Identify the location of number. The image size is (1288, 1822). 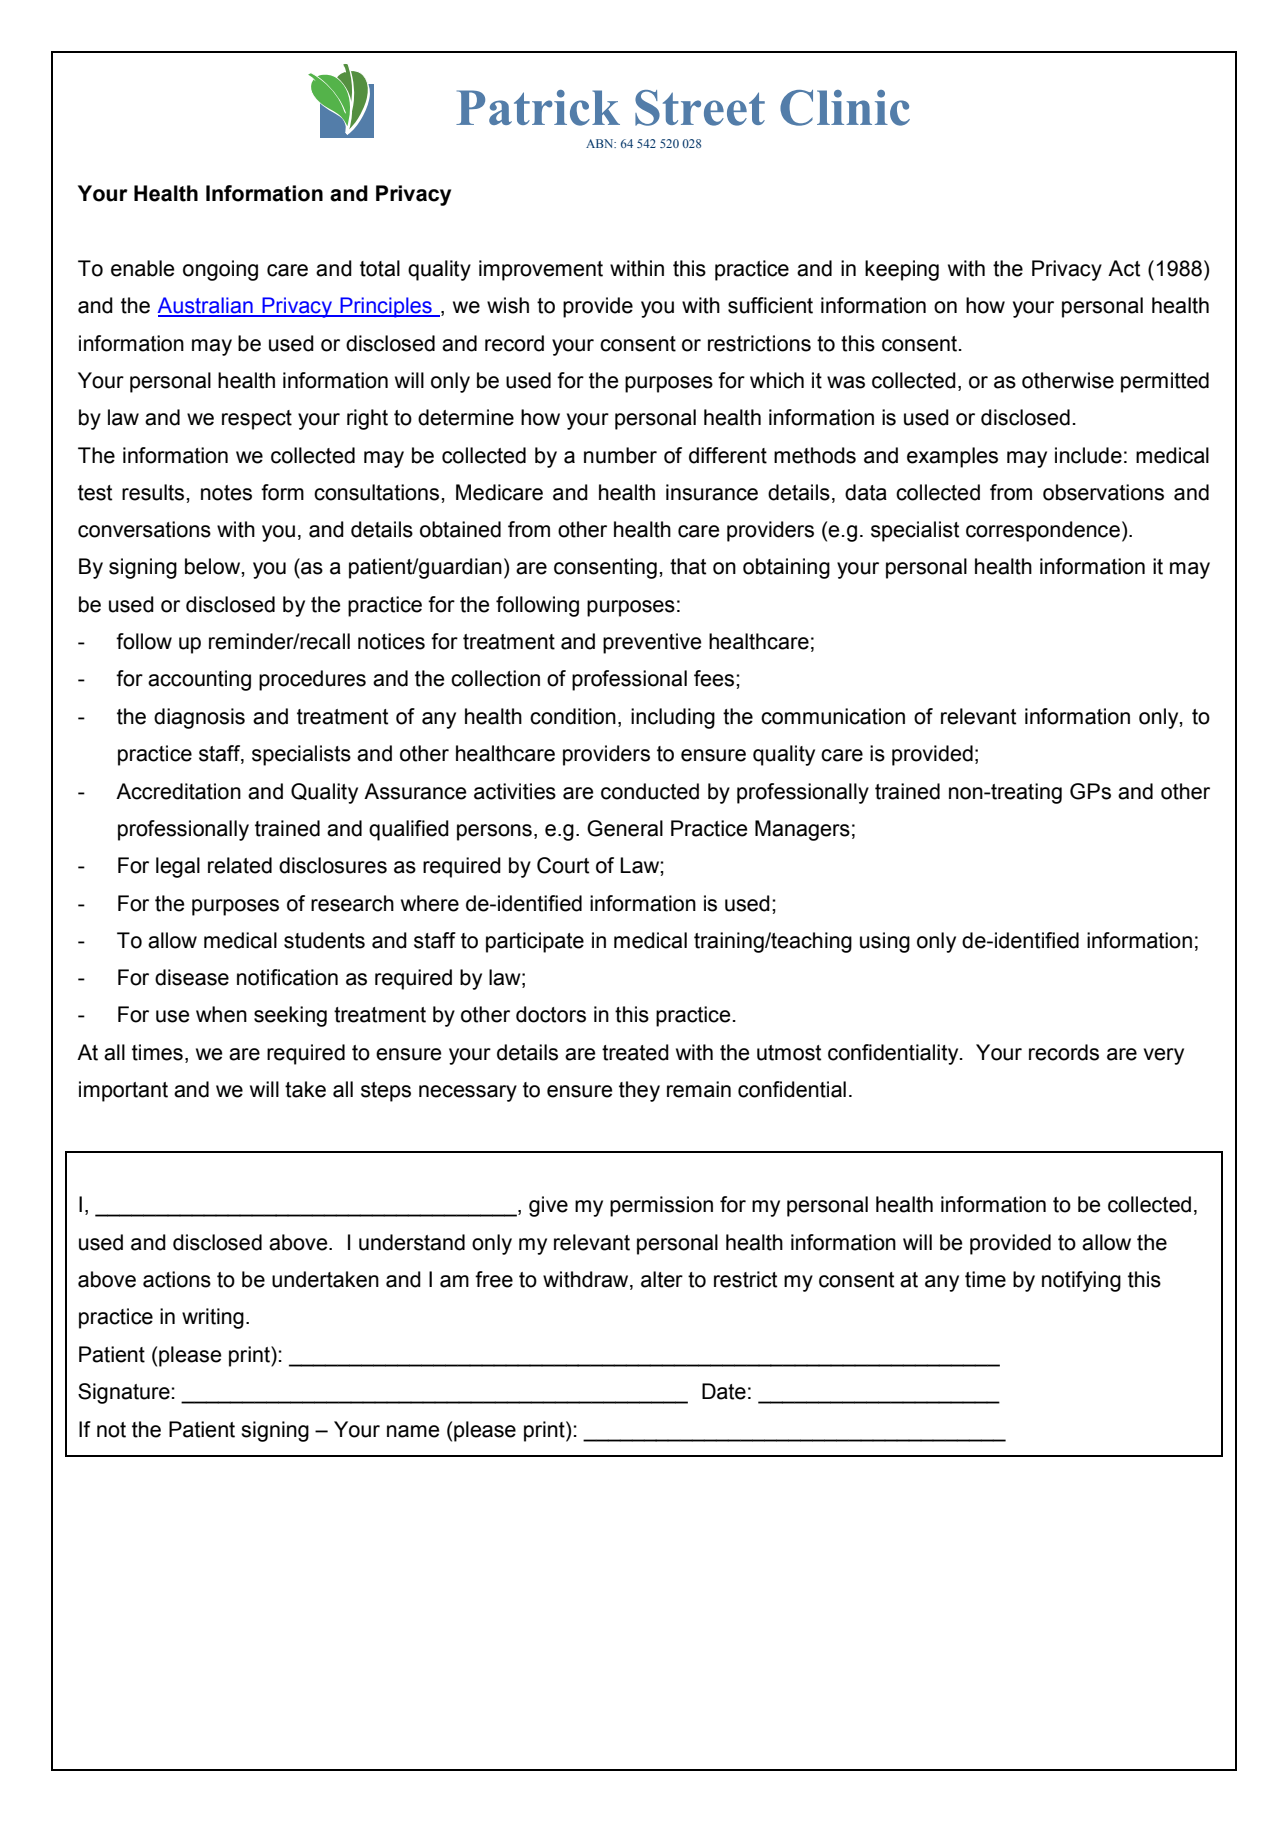
(620, 455).
